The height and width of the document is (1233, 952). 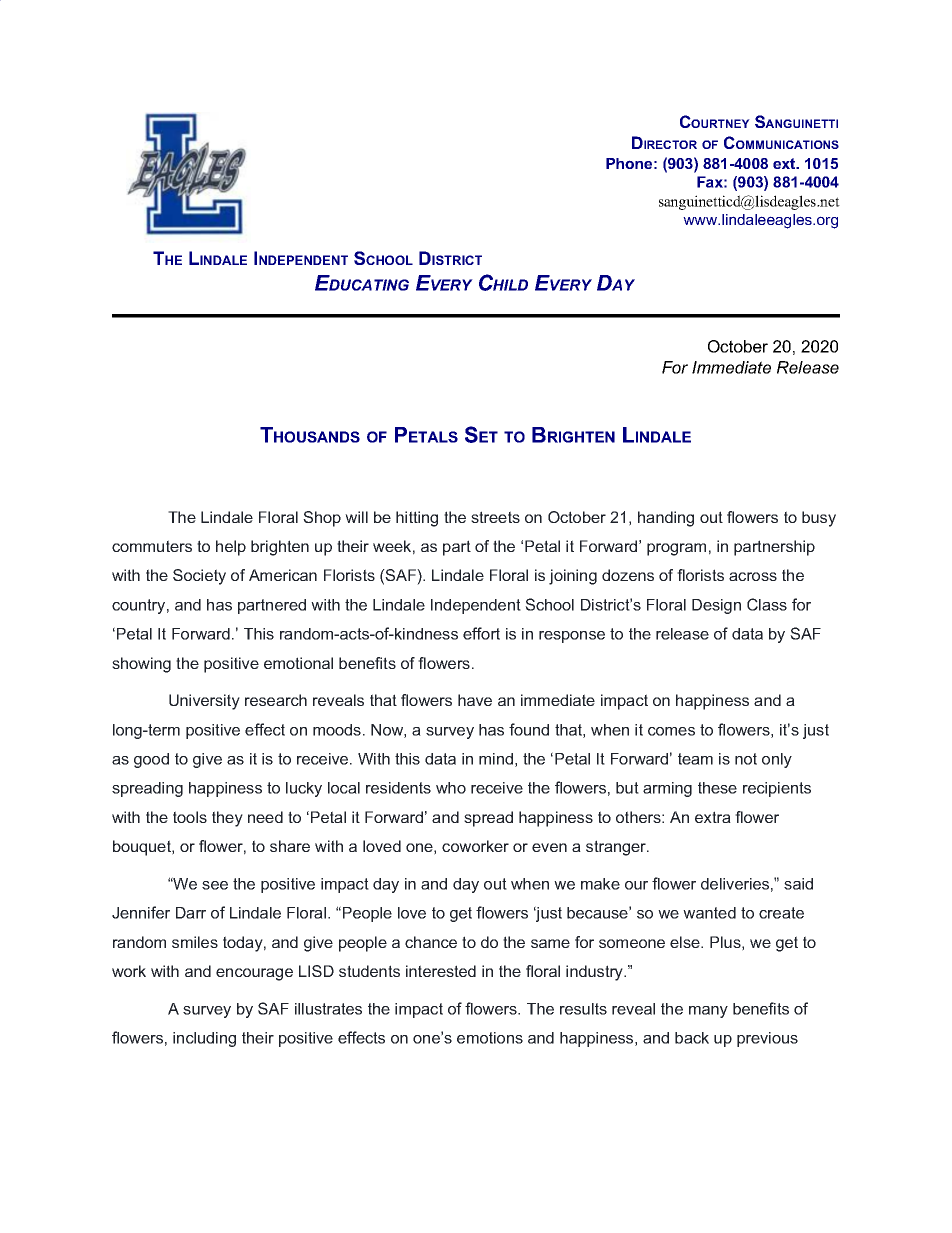 I want to click on found, so click(x=529, y=729).
